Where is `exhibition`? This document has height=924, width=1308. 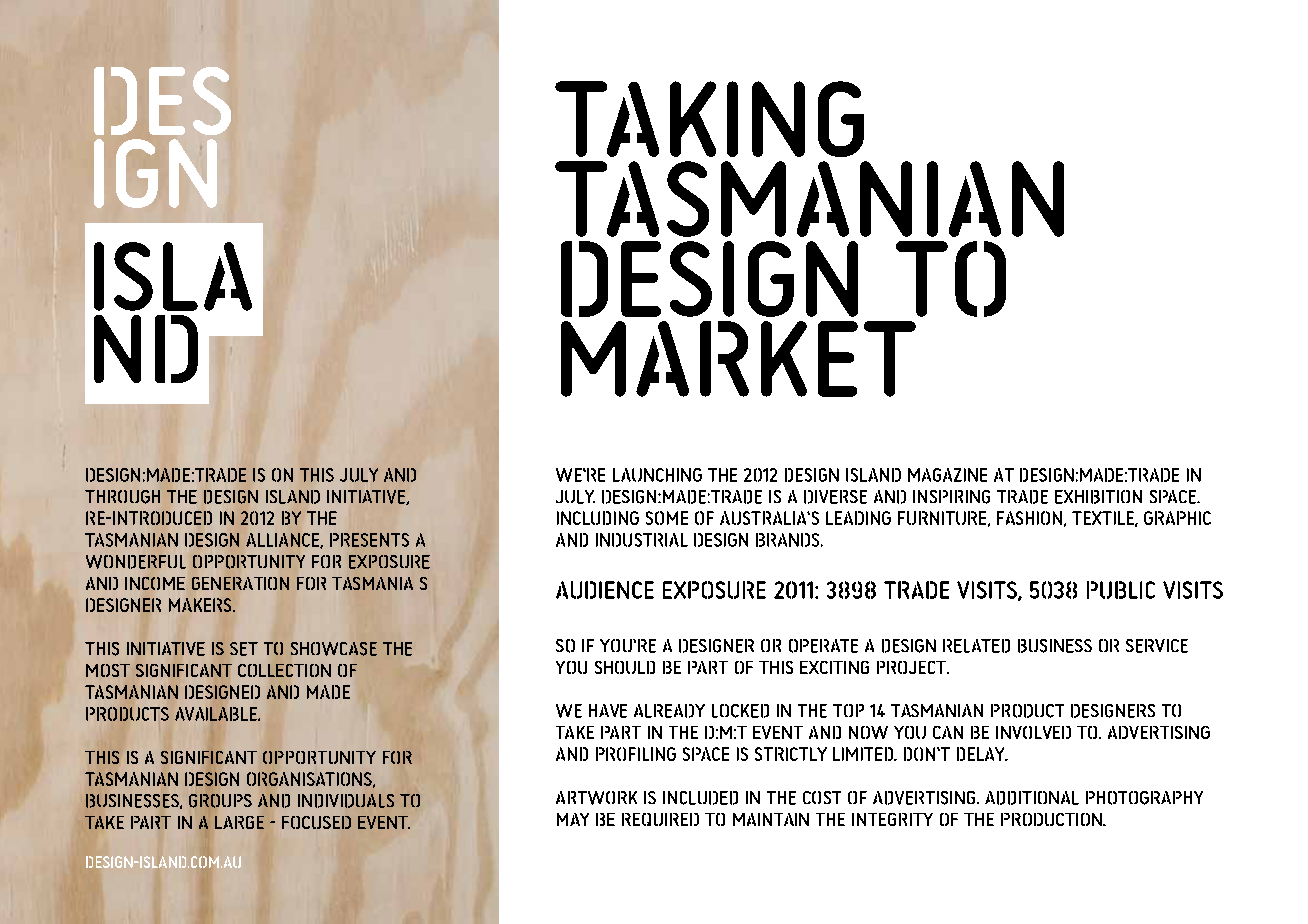 exhibition is located at coordinates (1098, 497).
